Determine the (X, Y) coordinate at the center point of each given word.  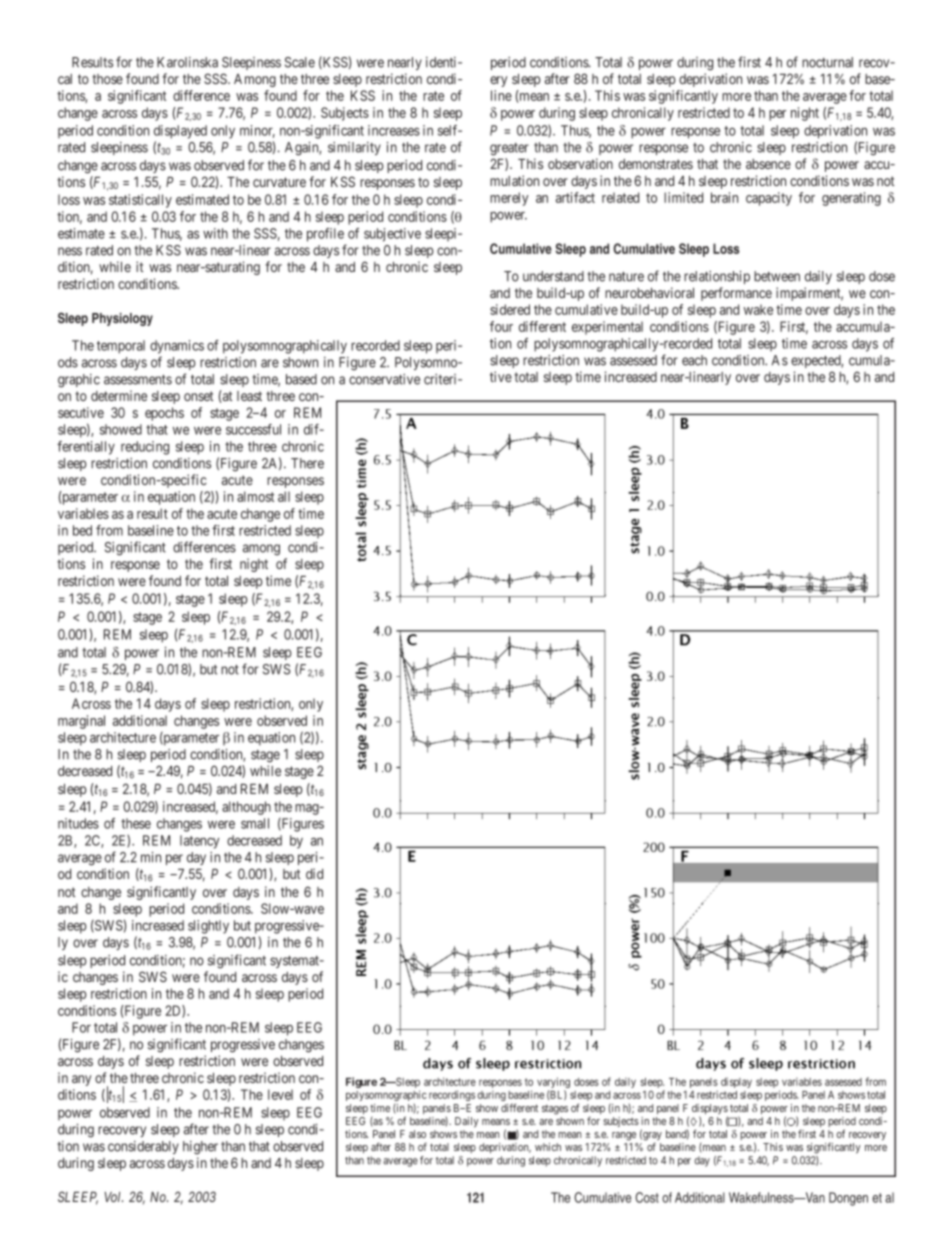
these (136, 823)
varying (553, 1084)
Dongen (848, 1199)
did (314, 873)
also (417, 1134)
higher (200, 1148)
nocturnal (827, 62)
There (307, 463)
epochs (164, 414)
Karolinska (187, 62)
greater (509, 149)
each (694, 360)
